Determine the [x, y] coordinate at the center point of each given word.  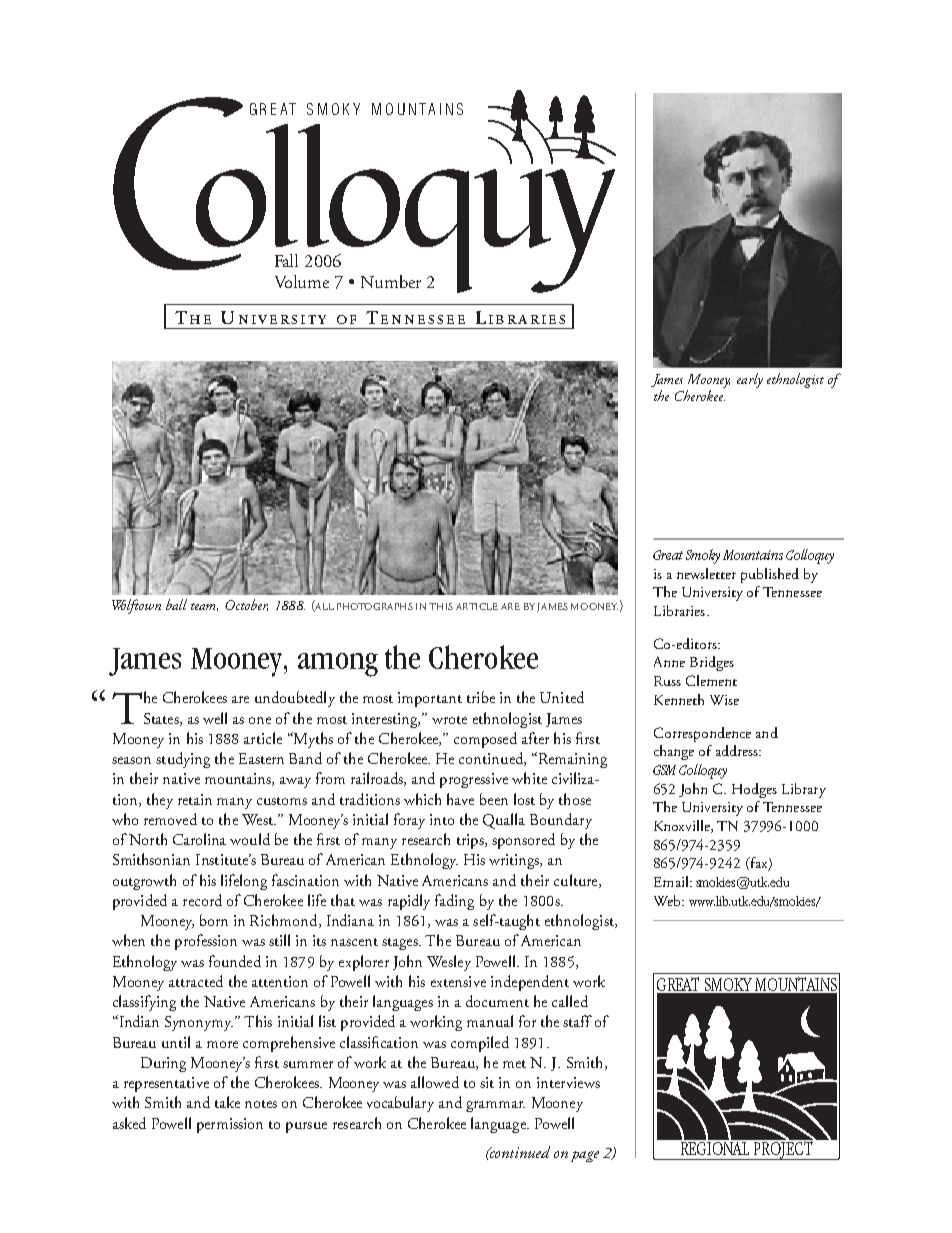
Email [672, 881]
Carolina [199, 839]
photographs [375, 606]
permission [230, 1125]
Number [391, 281]
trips [471, 841]
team [204, 607]
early [750, 380]
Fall [286, 260]
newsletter [706, 573]
